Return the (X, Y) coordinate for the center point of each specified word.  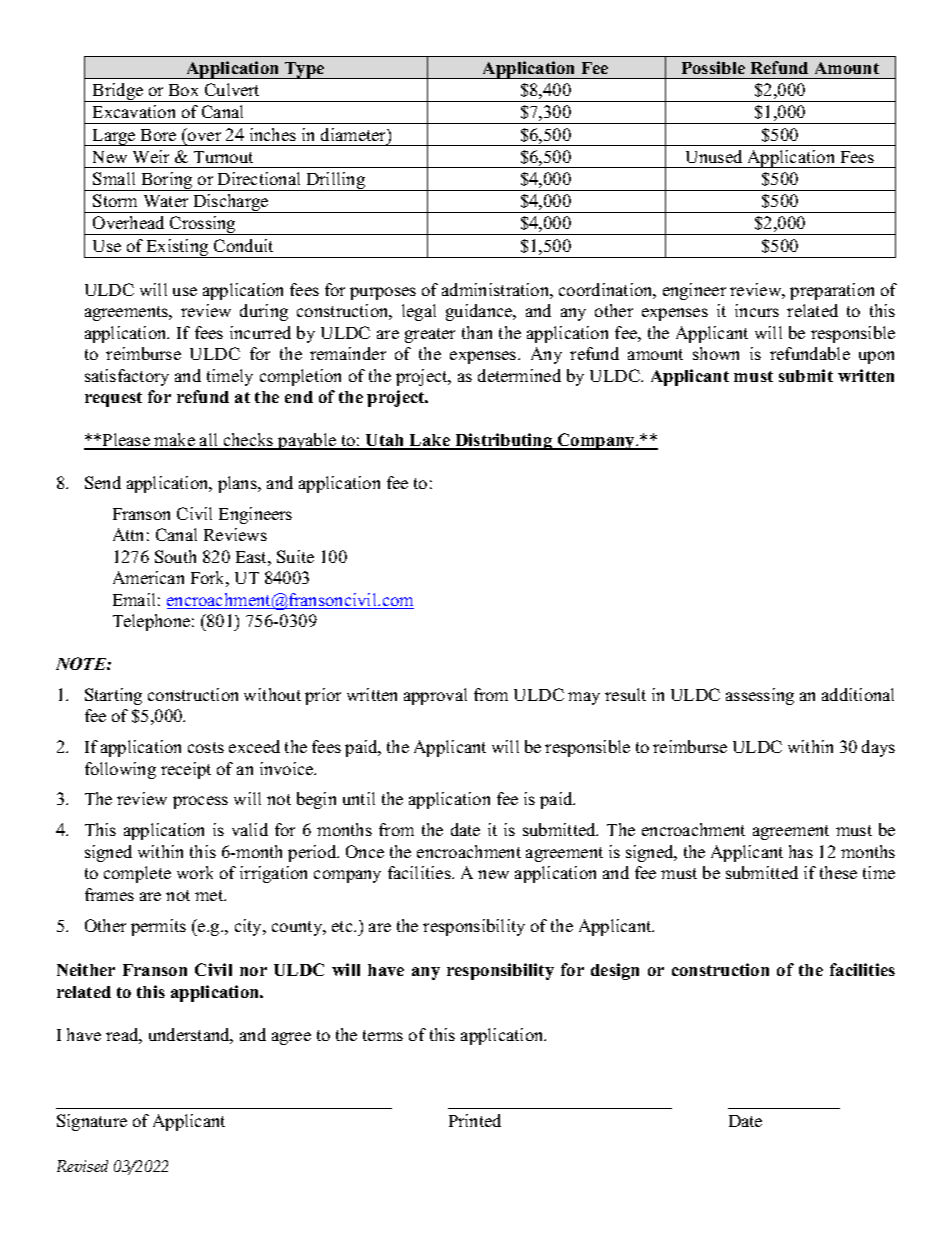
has (801, 851)
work (195, 872)
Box (183, 90)
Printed (475, 1120)
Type (305, 70)
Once (365, 851)
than (477, 332)
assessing (760, 696)
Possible (713, 67)
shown (716, 353)
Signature (92, 1122)
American (148, 577)
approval (435, 696)
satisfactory (127, 377)
